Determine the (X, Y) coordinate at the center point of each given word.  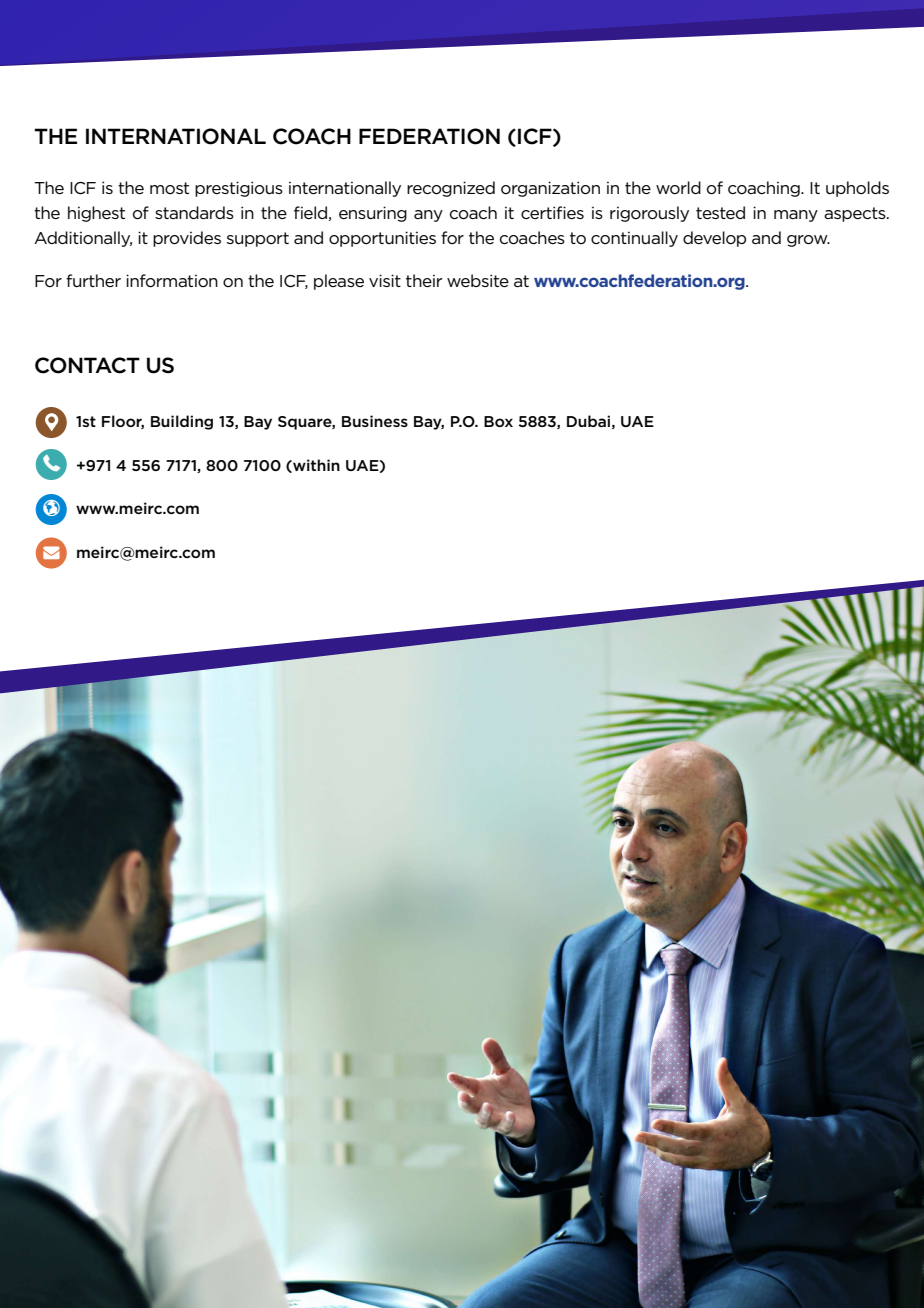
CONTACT (87, 365)
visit (385, 280)
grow (808, 241)
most (169, 188)
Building (182, 422)
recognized (451, 189)
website (478, 280)
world (678, 187)
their (424, 280)
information (172, 281)
